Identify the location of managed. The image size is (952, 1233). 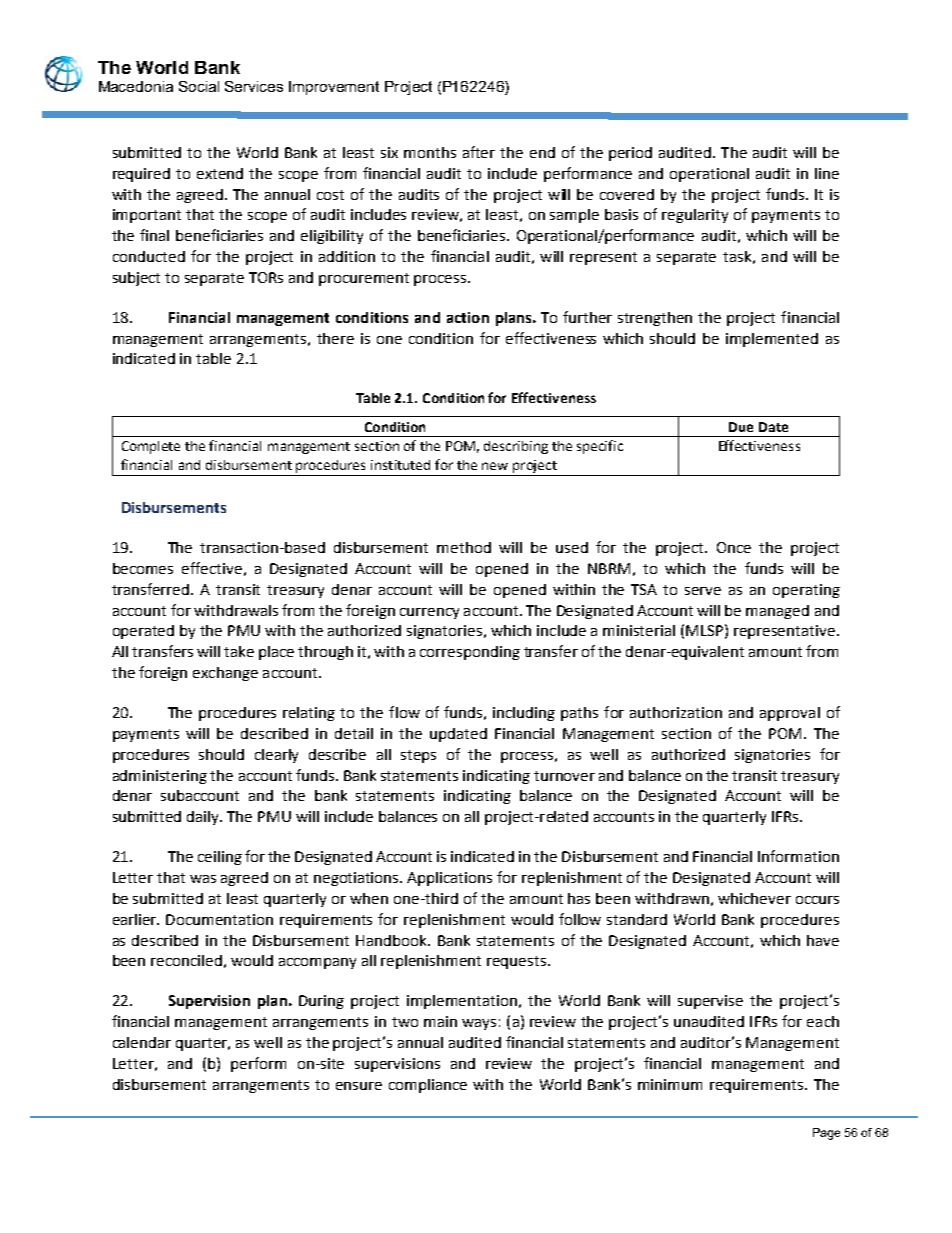
(777, 612).
